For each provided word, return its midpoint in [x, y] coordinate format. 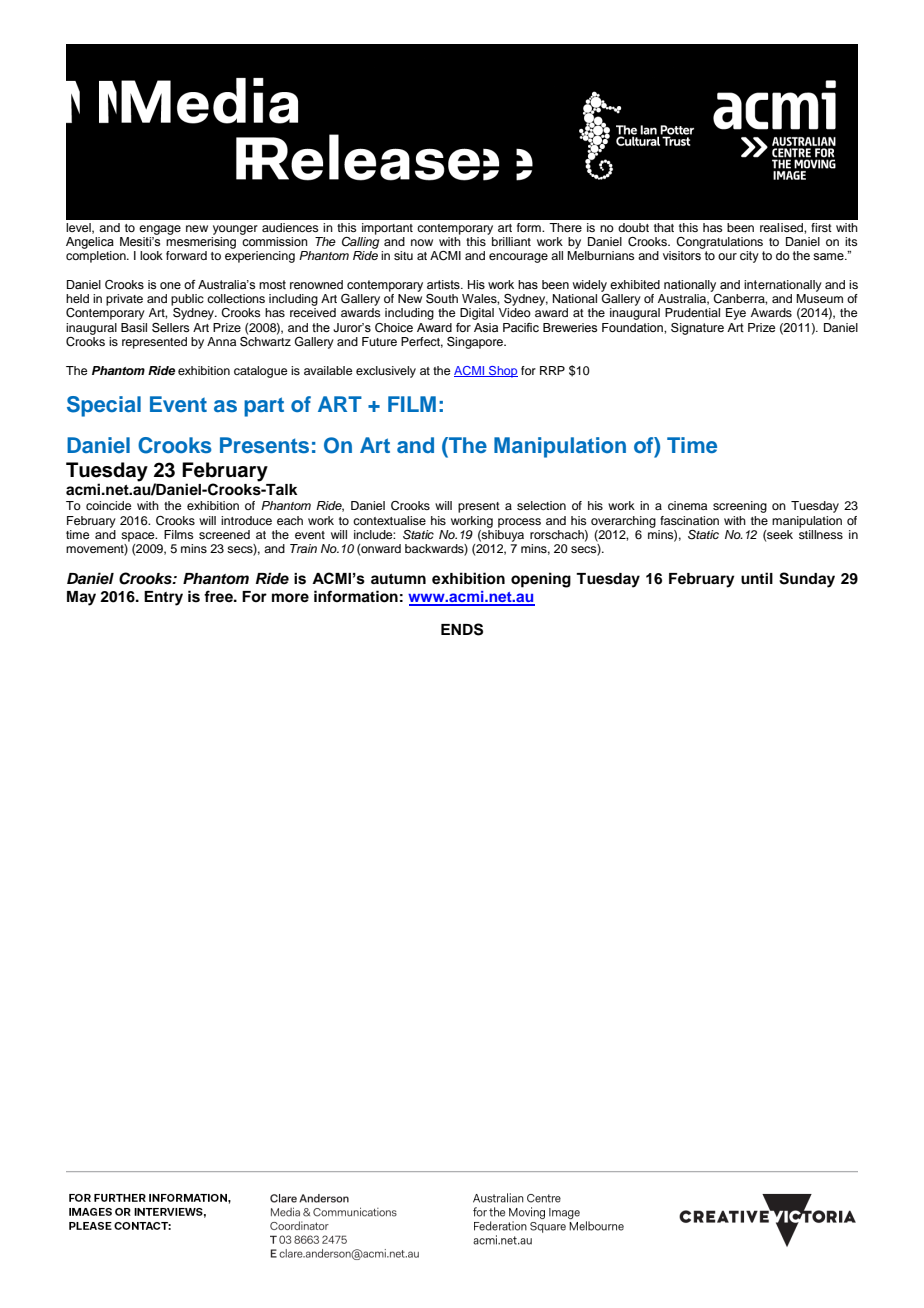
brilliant [511, 241]
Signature [697, 329]
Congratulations [719, 243]
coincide [108, 505]
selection [541, 505]
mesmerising [201, 241]
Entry [163, 598]
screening [740, 507]
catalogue [260, 372]
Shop [502, 372]
